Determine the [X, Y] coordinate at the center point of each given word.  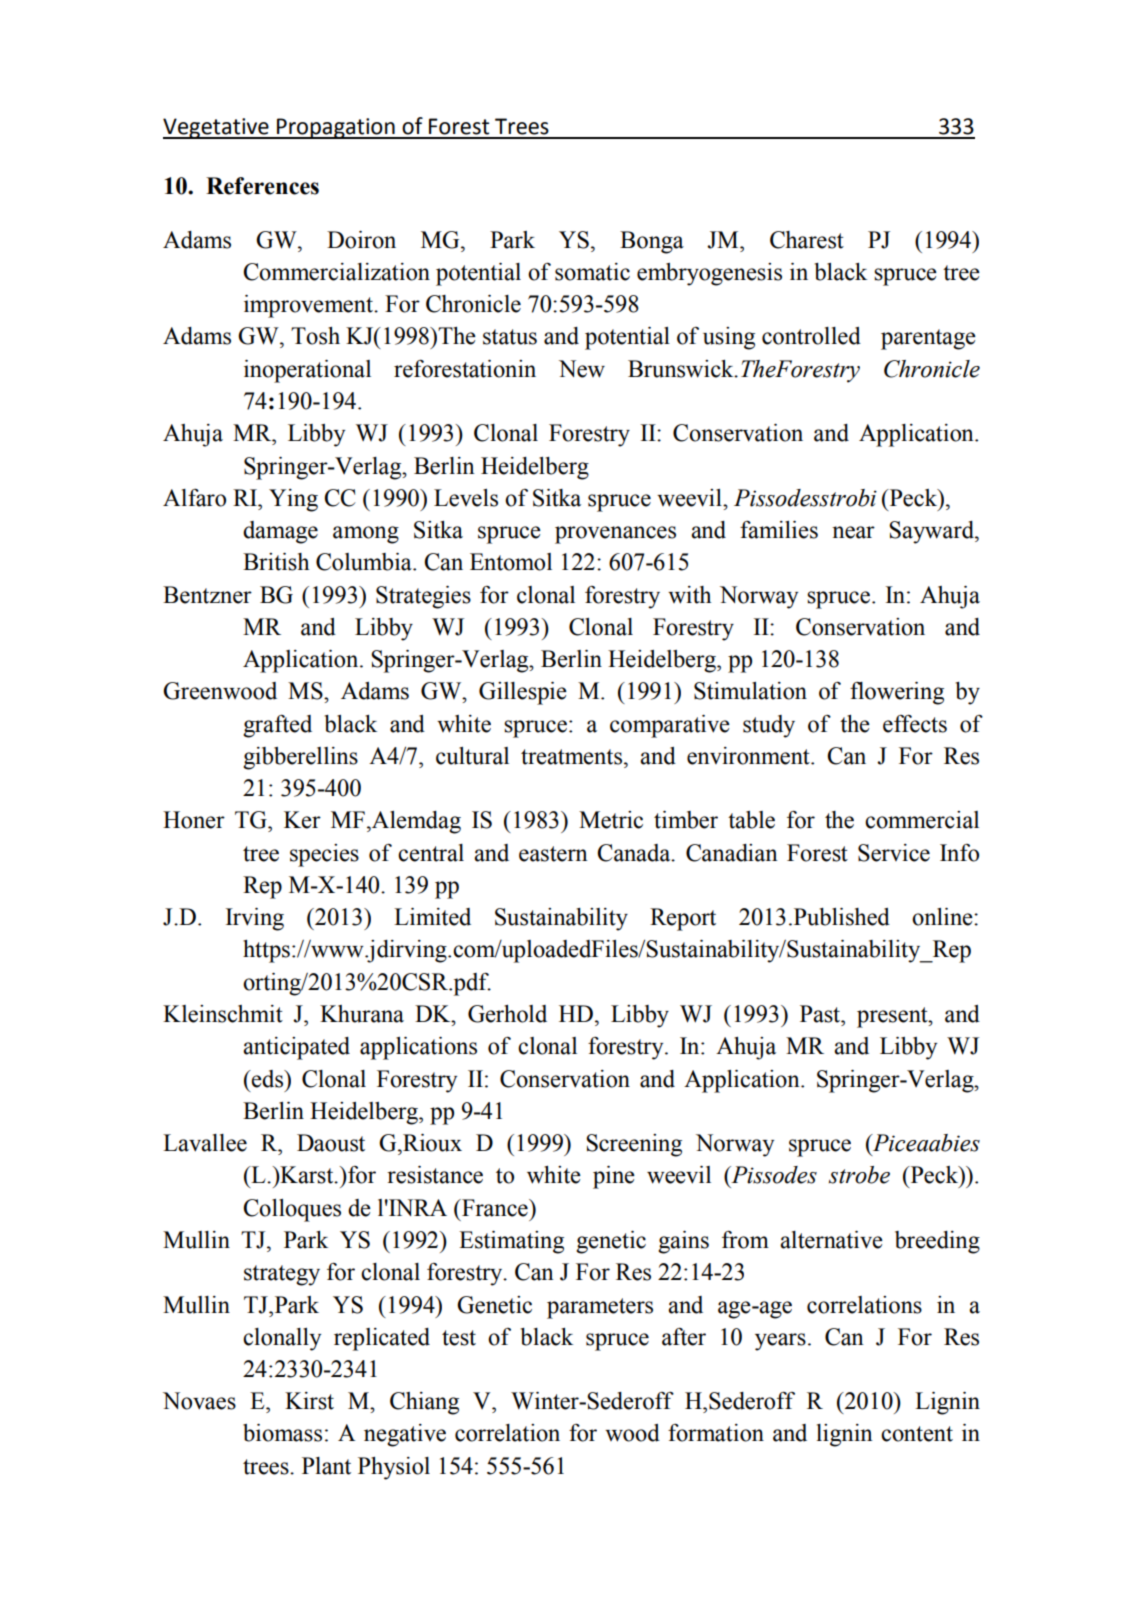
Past [821, 1014]
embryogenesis [709, 274]
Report [683, 919]
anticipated [296, 1048]
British [276, 562]
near [853, 532]
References [262, 186]
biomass [282, 1433]
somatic [592, 272]
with [689, 595]
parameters [600, 1308]
